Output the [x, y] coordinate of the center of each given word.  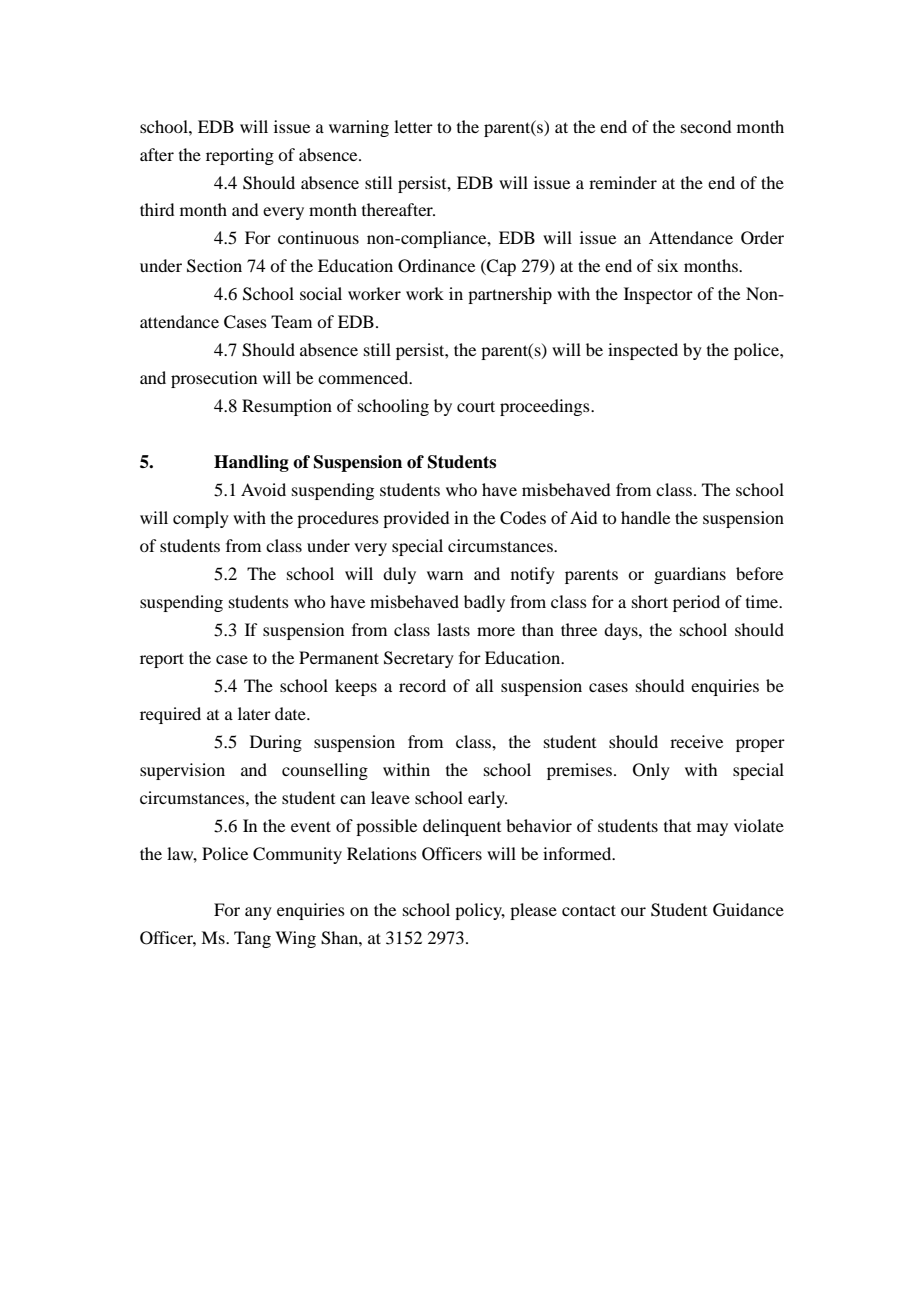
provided [416, 519]
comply [201, 519]
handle [645, 517]
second [706, 126]
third [157, 209]
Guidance [748, 910]
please [533, 911]
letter [413, 126]
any [258, 913]
